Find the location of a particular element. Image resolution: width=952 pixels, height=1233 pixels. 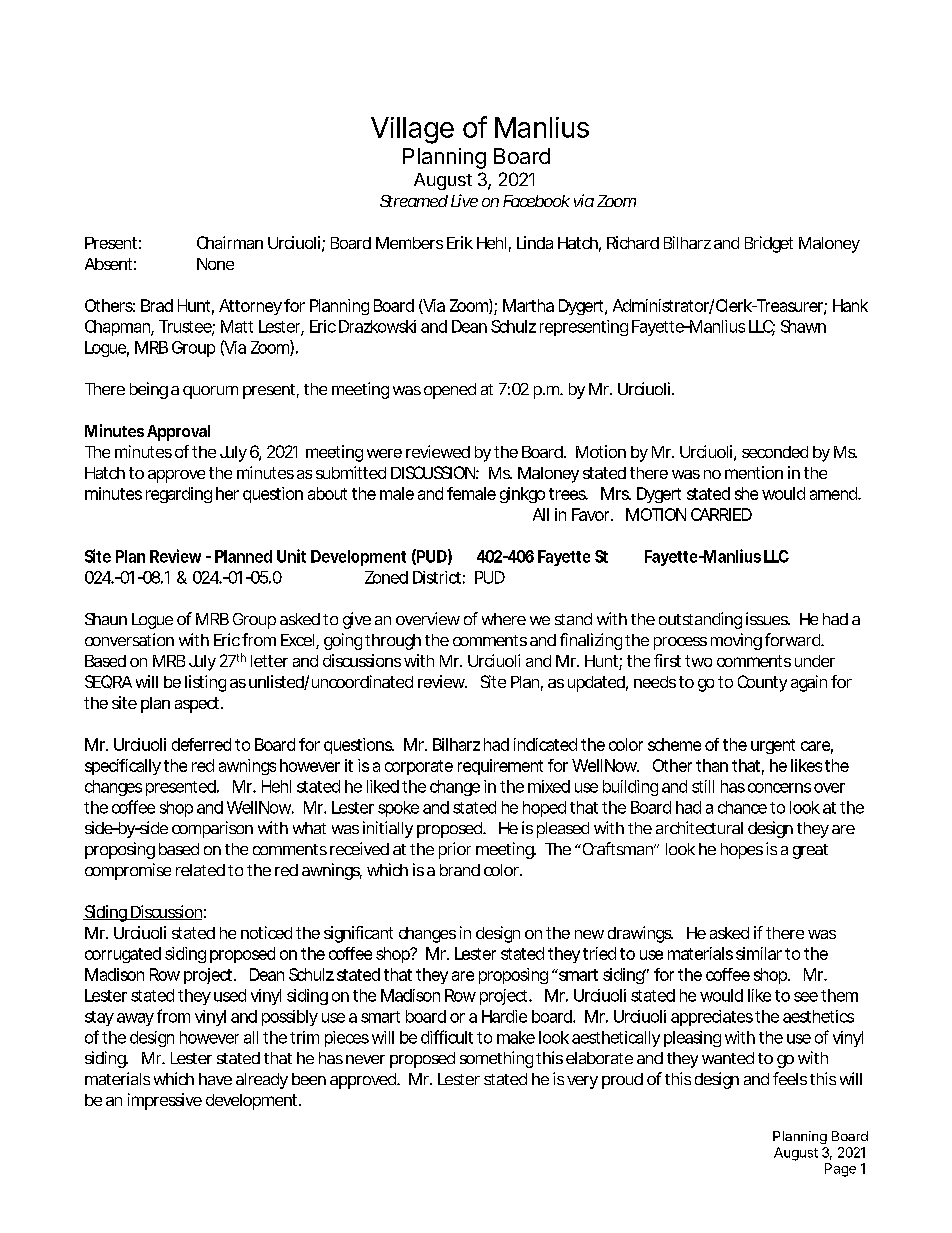

brand is located at coordinates (460, 870).
